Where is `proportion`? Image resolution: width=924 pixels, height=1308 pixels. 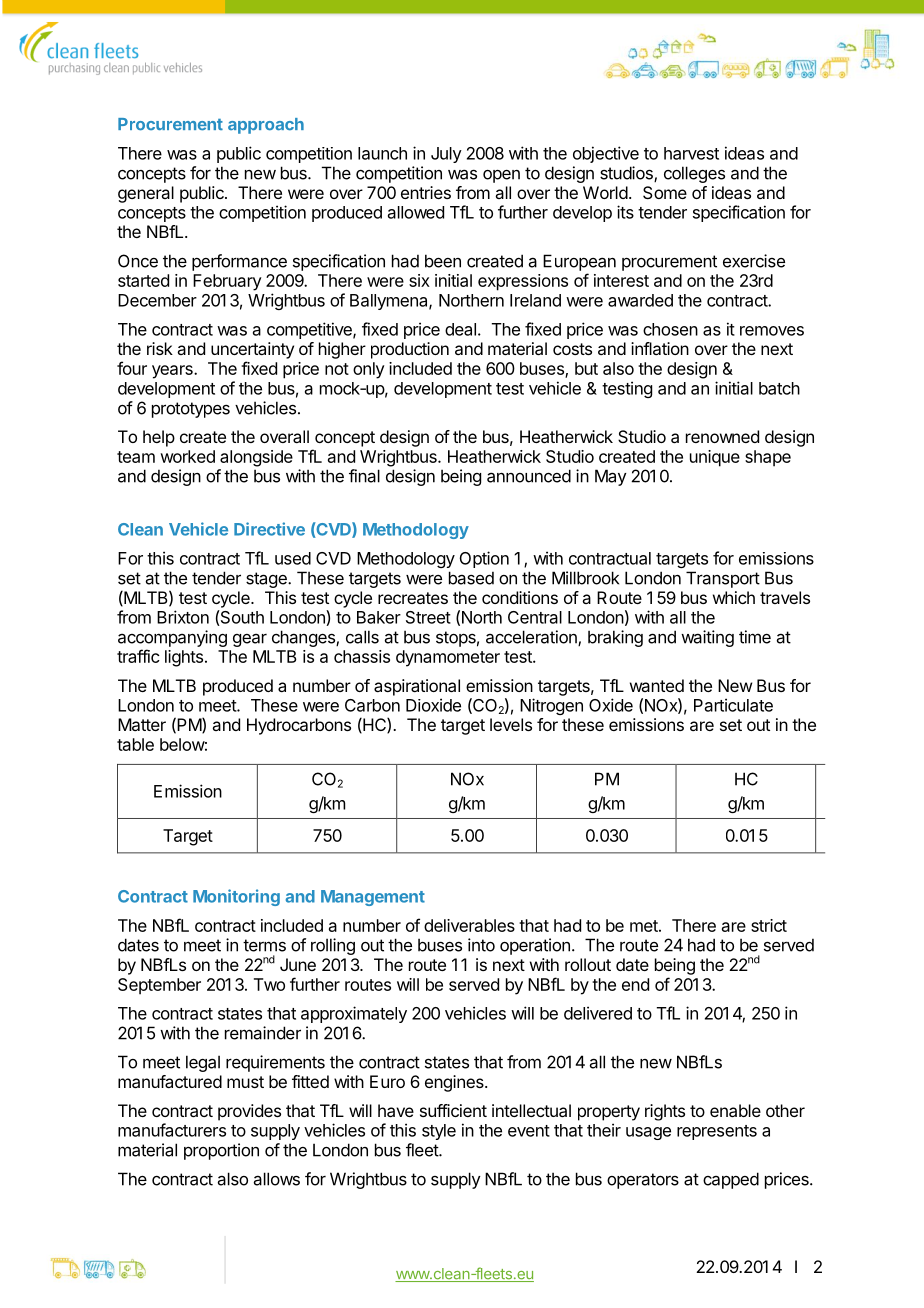 proportion is located at coordinates (221, 1151).
